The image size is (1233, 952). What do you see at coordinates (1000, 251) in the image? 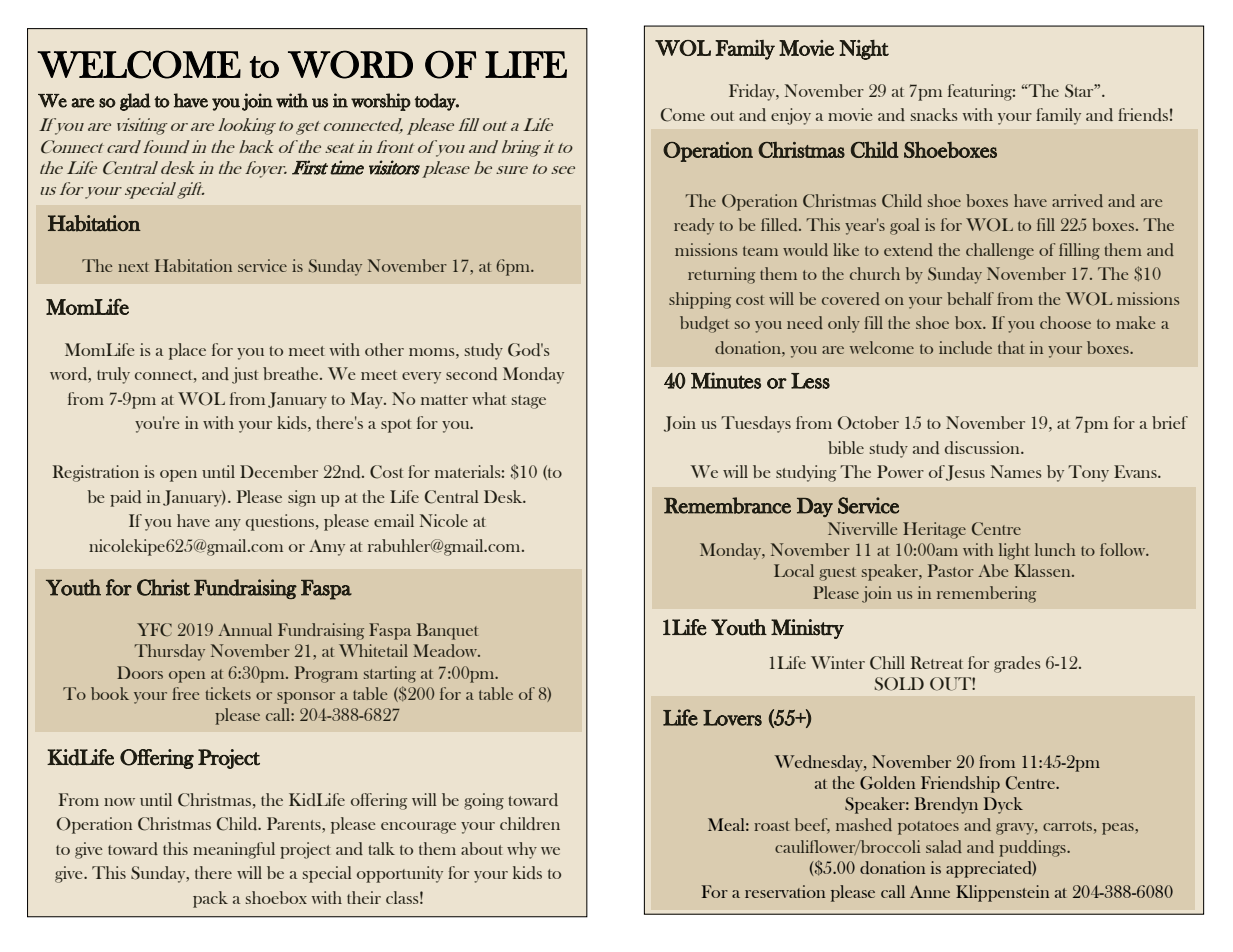
I see `challenge` at bounding box center [1000, 251].
